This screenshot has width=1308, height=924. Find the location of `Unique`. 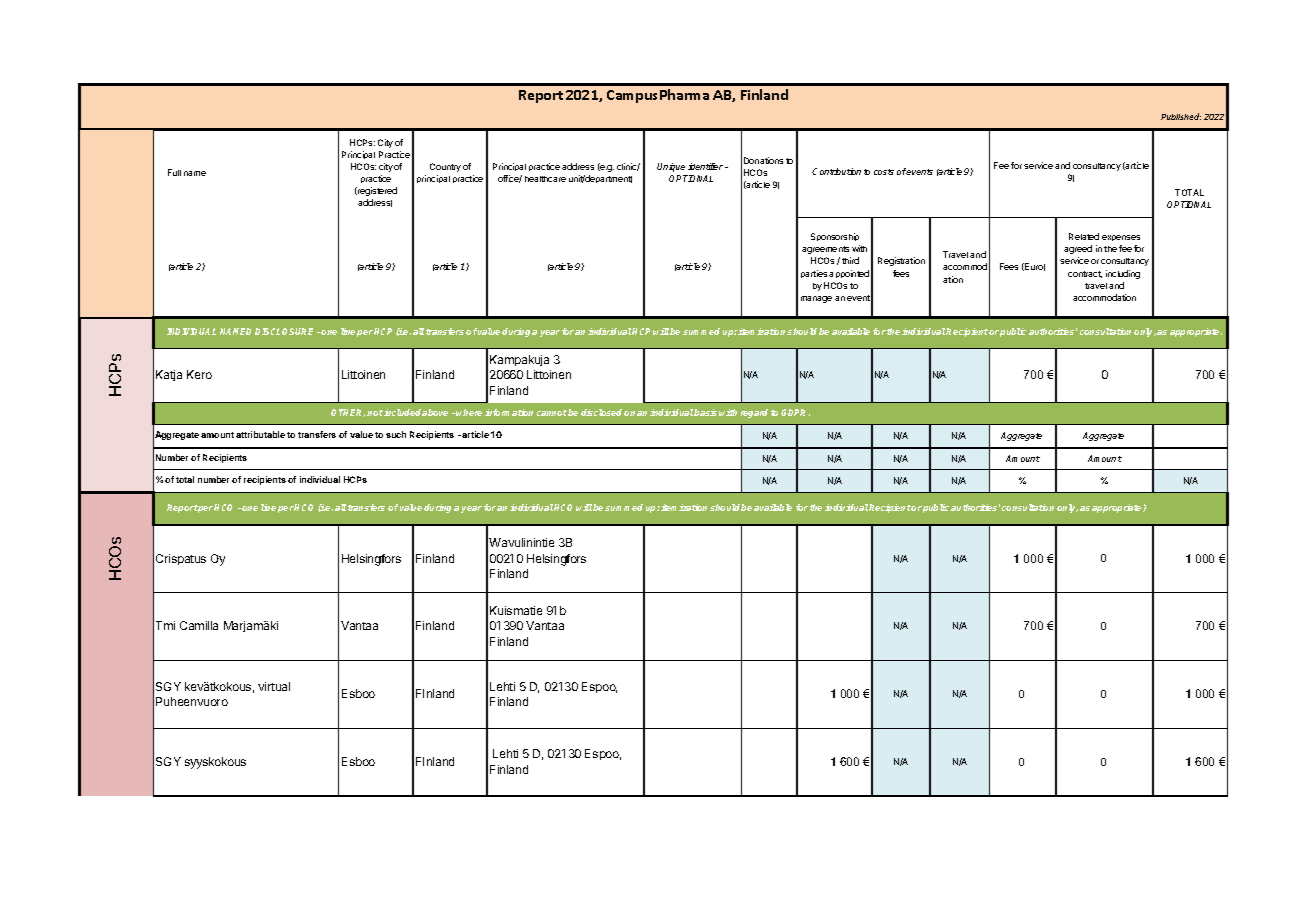

Unique is located at coordinates (671, 167).
